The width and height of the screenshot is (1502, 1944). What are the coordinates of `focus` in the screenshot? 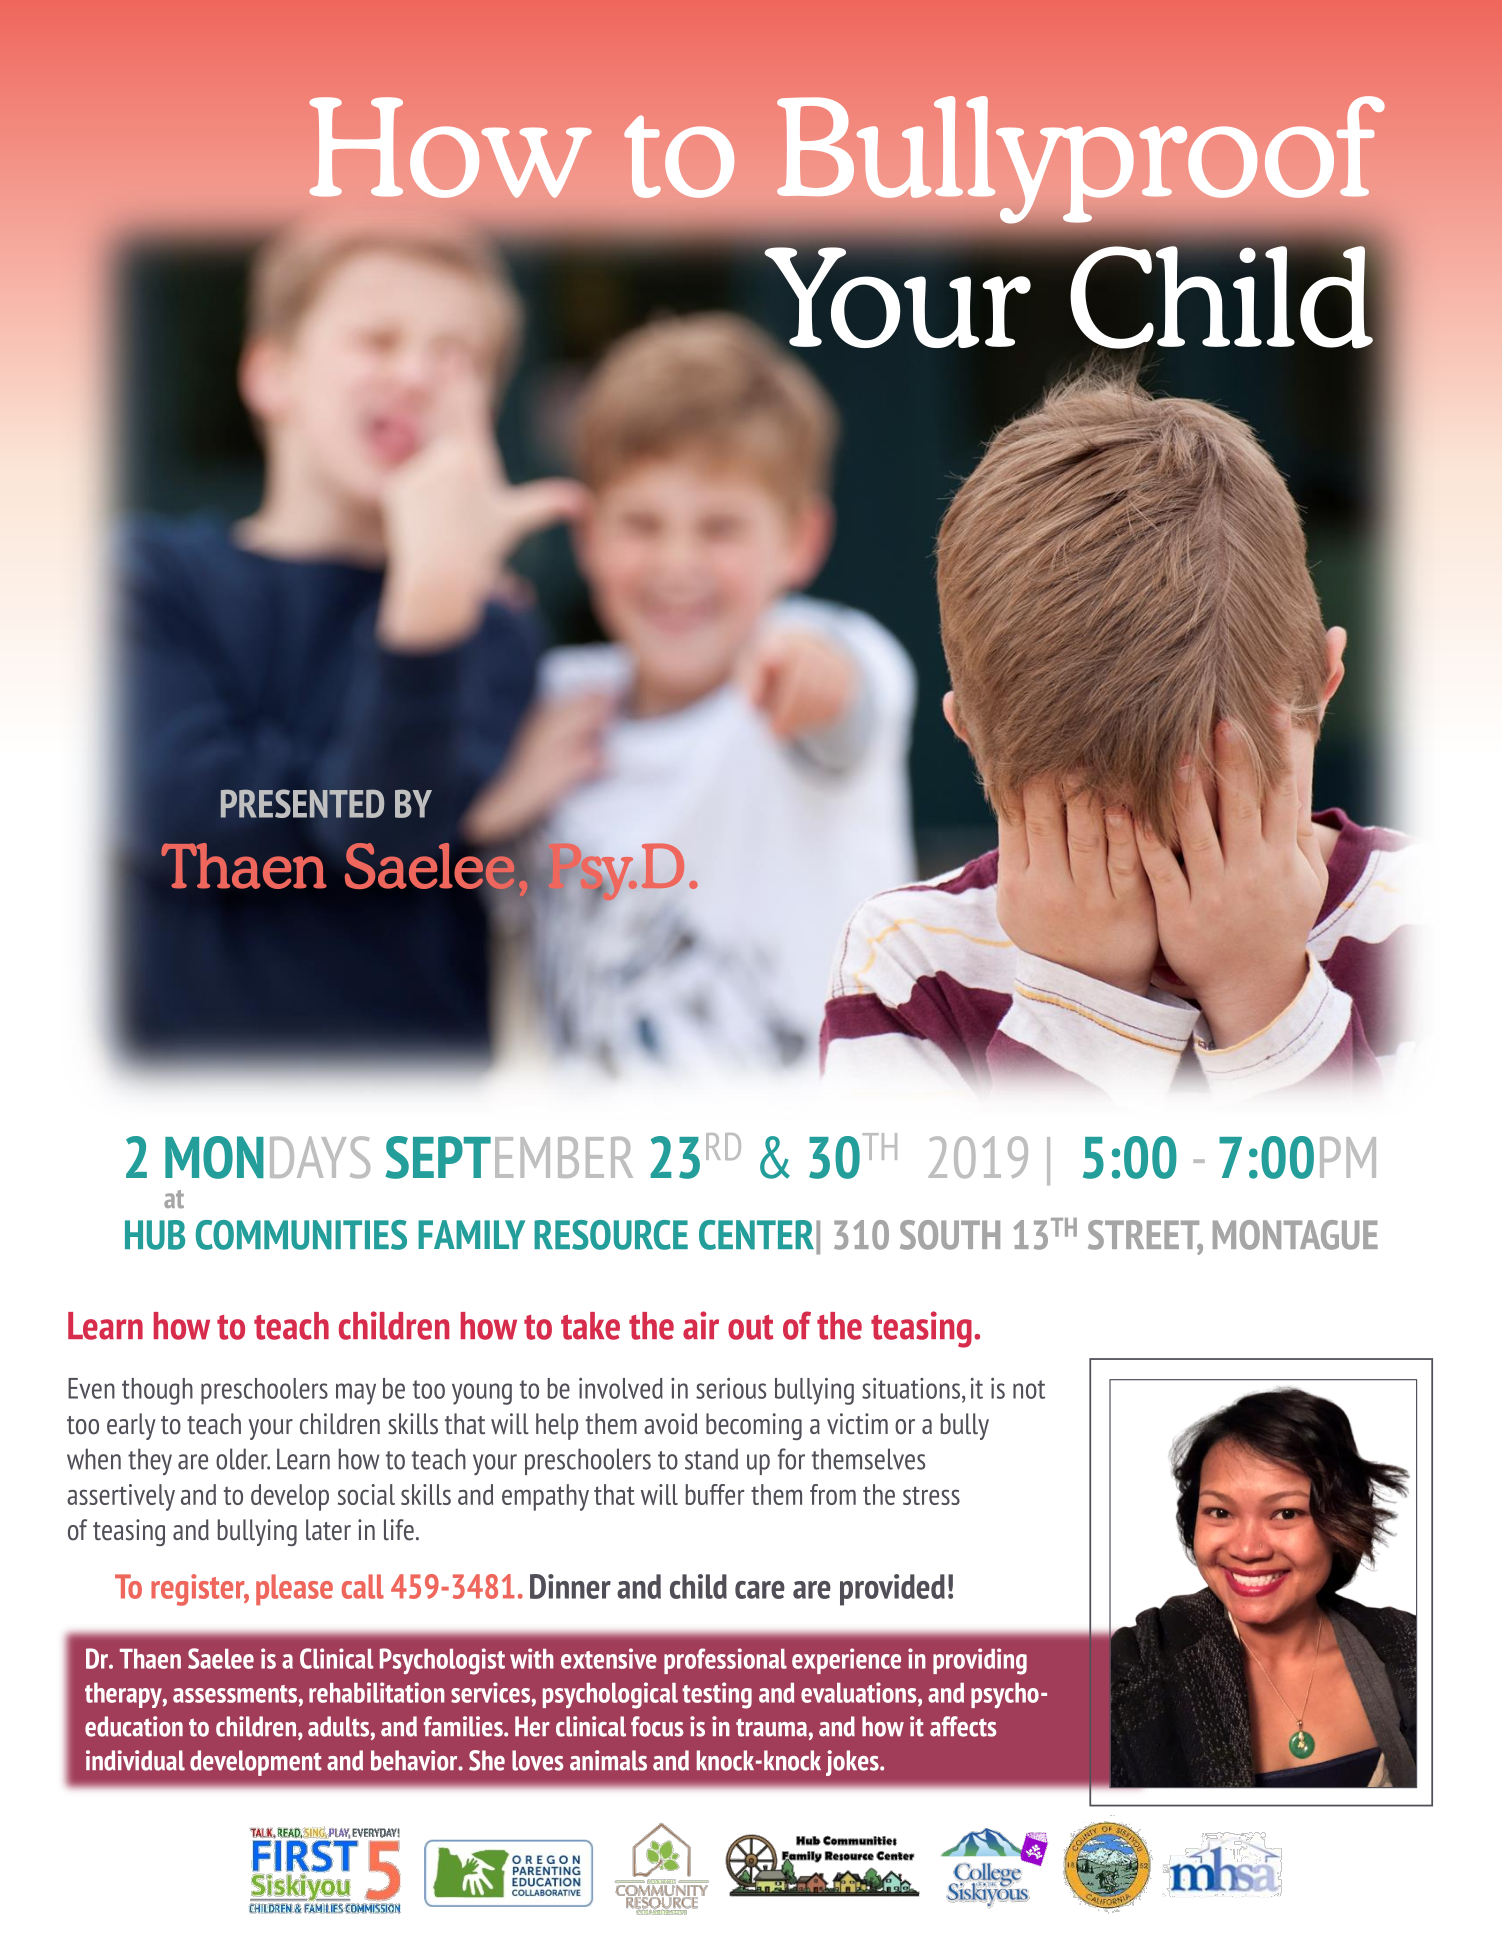 It's located at (657, 1726).
